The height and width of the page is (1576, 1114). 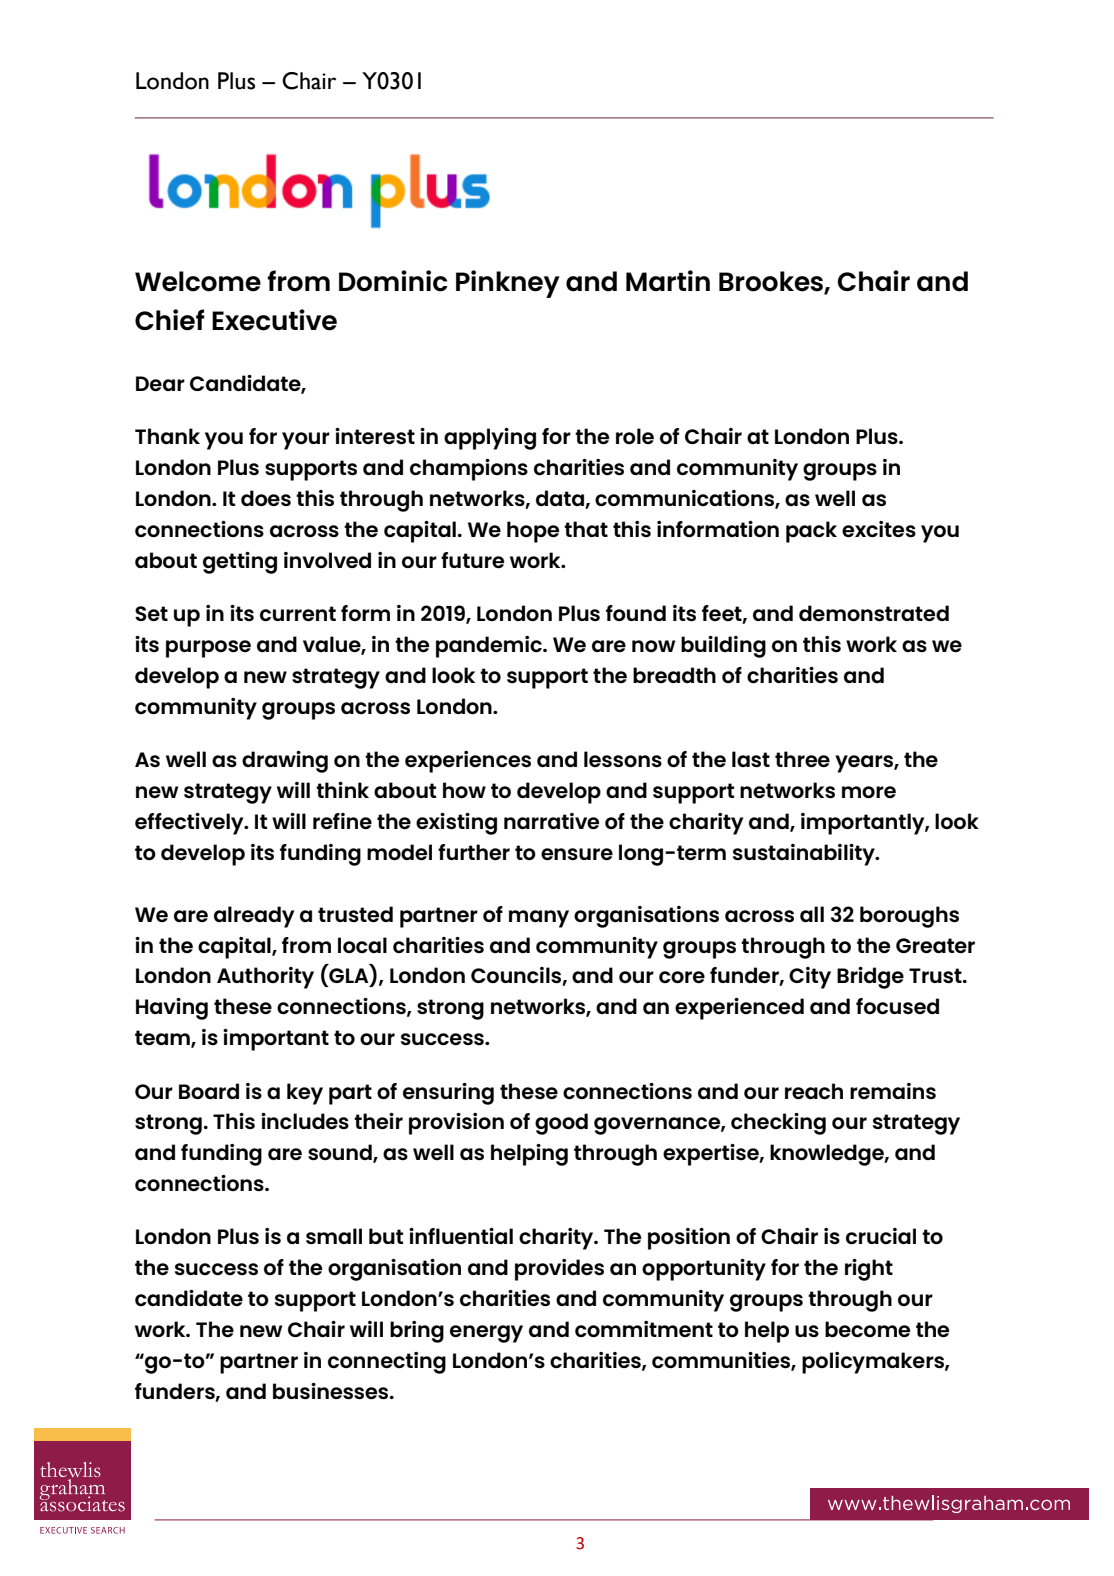 I want to click on sustainability, so click(x=805, y=855).
